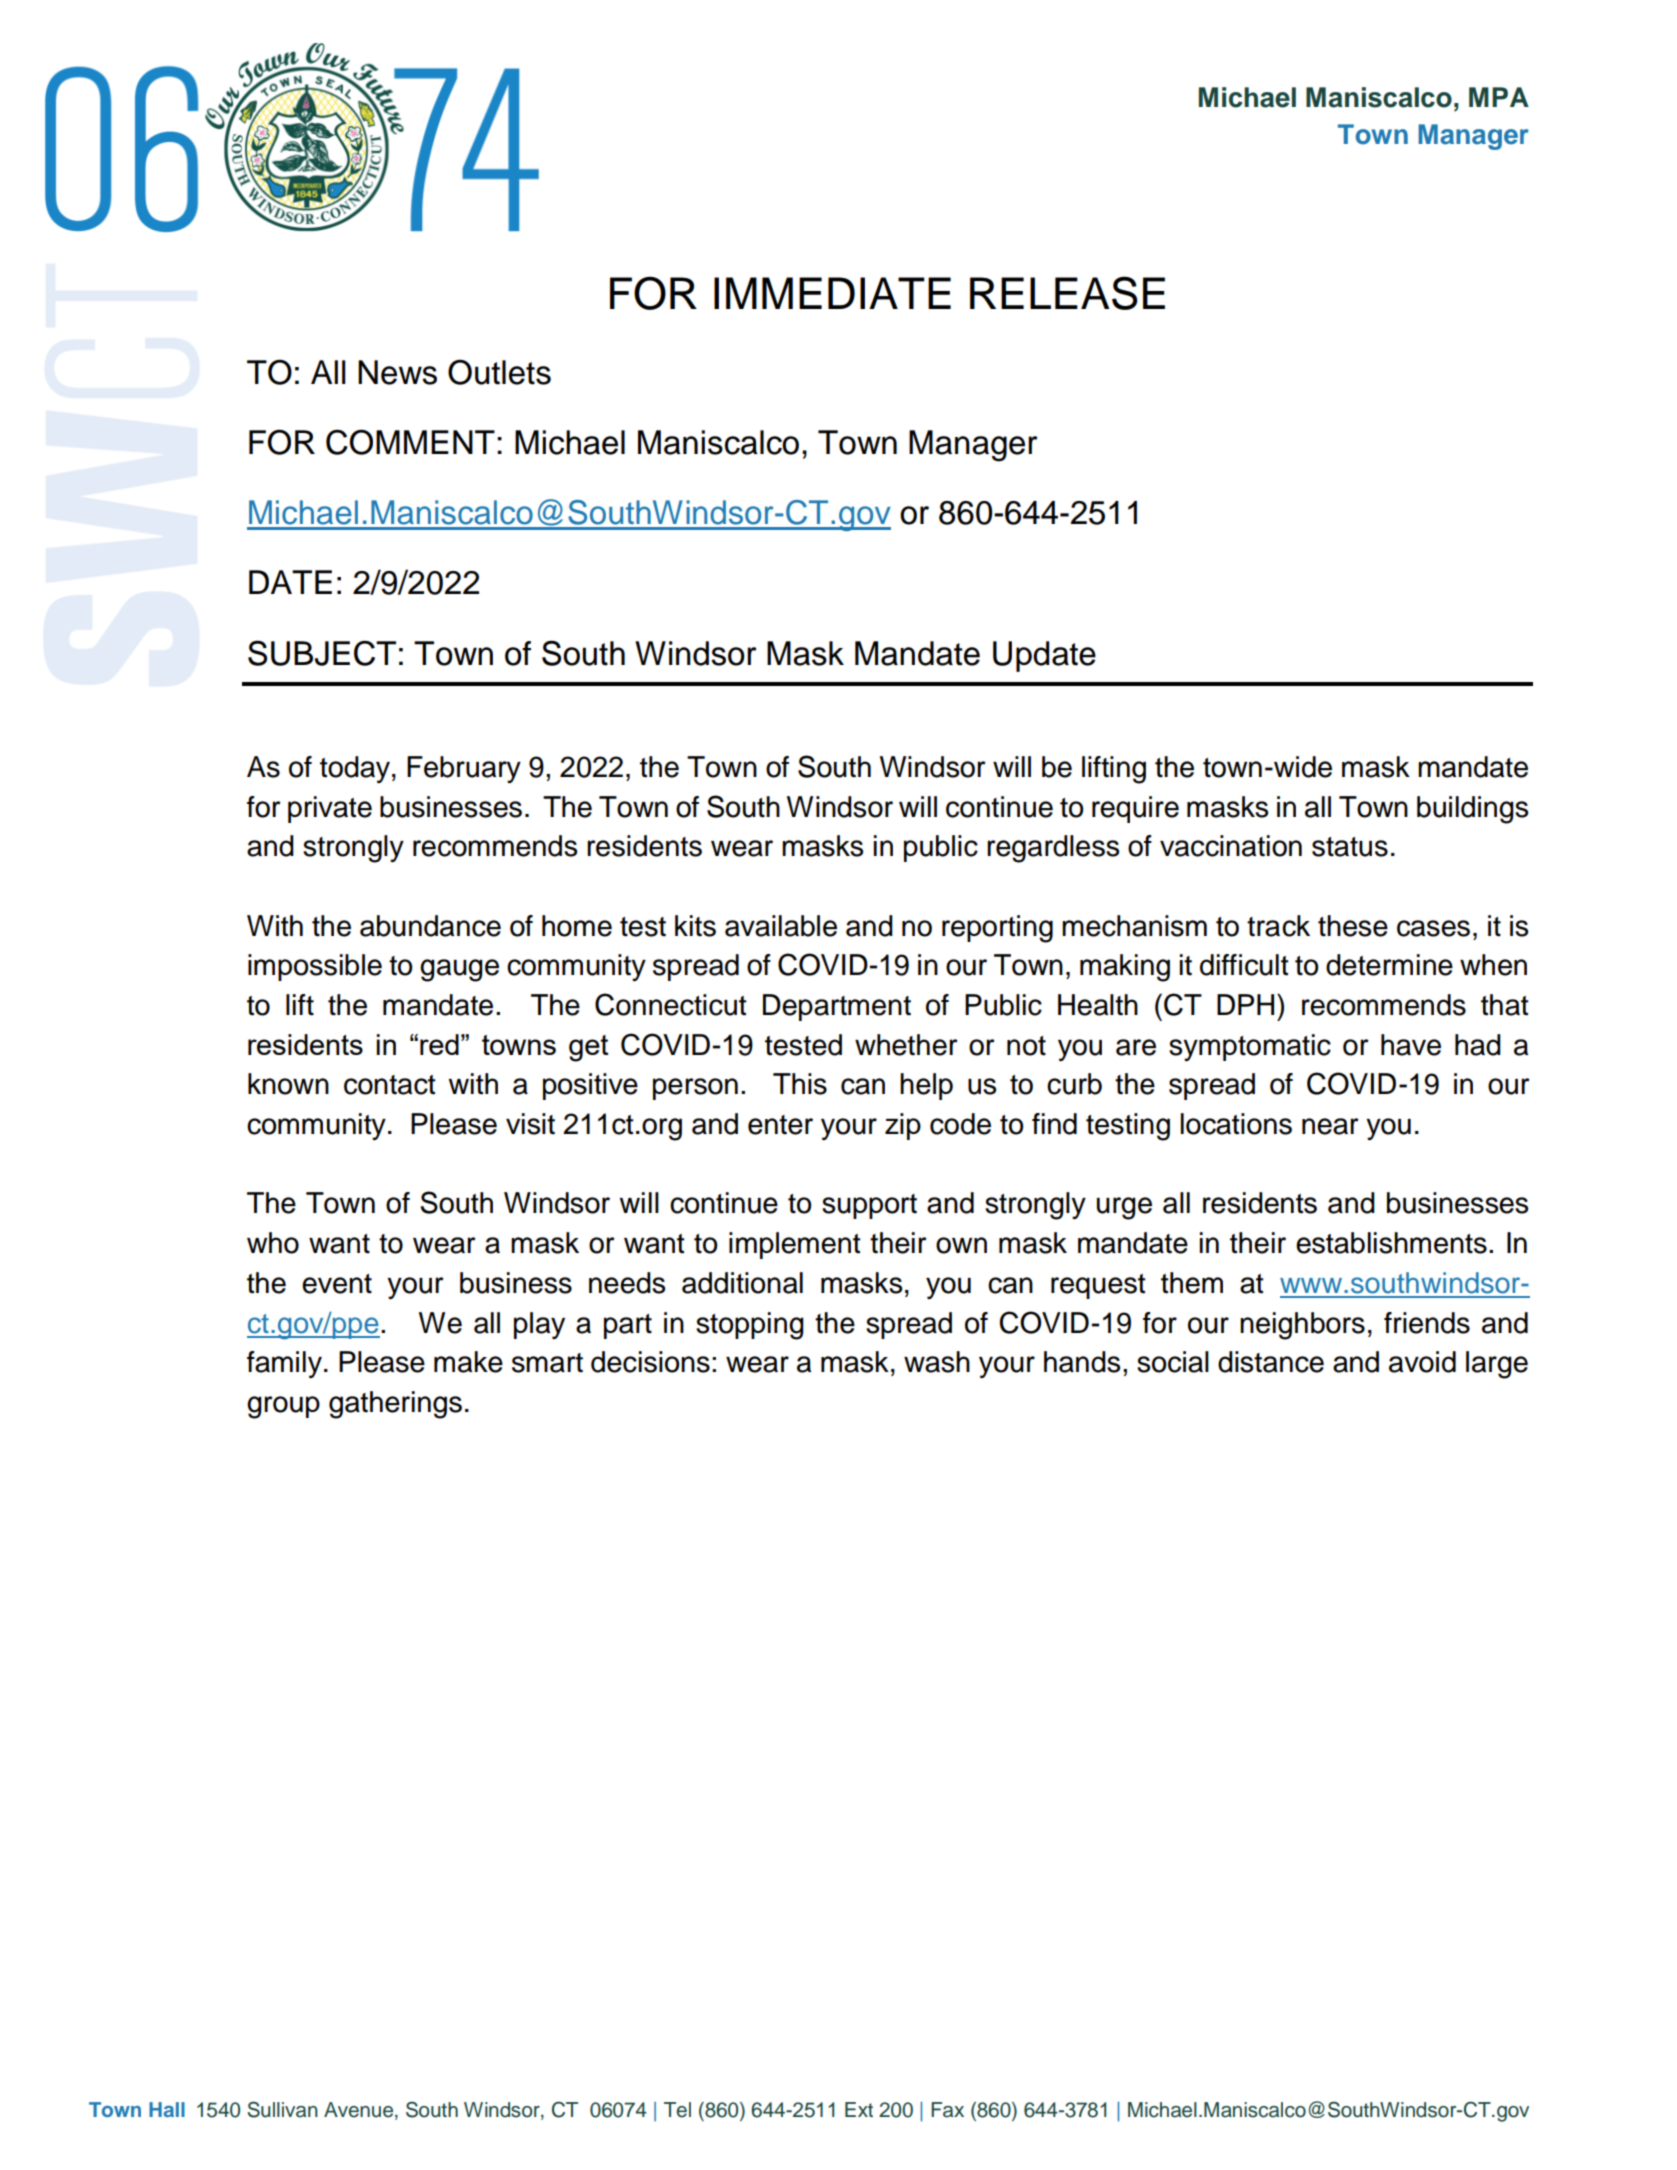 This screenshot has height=2170, width=1677. What do you see at coordinates (330, 809) in the screenshot?
I see `private` at bounding box center [330, 809].
